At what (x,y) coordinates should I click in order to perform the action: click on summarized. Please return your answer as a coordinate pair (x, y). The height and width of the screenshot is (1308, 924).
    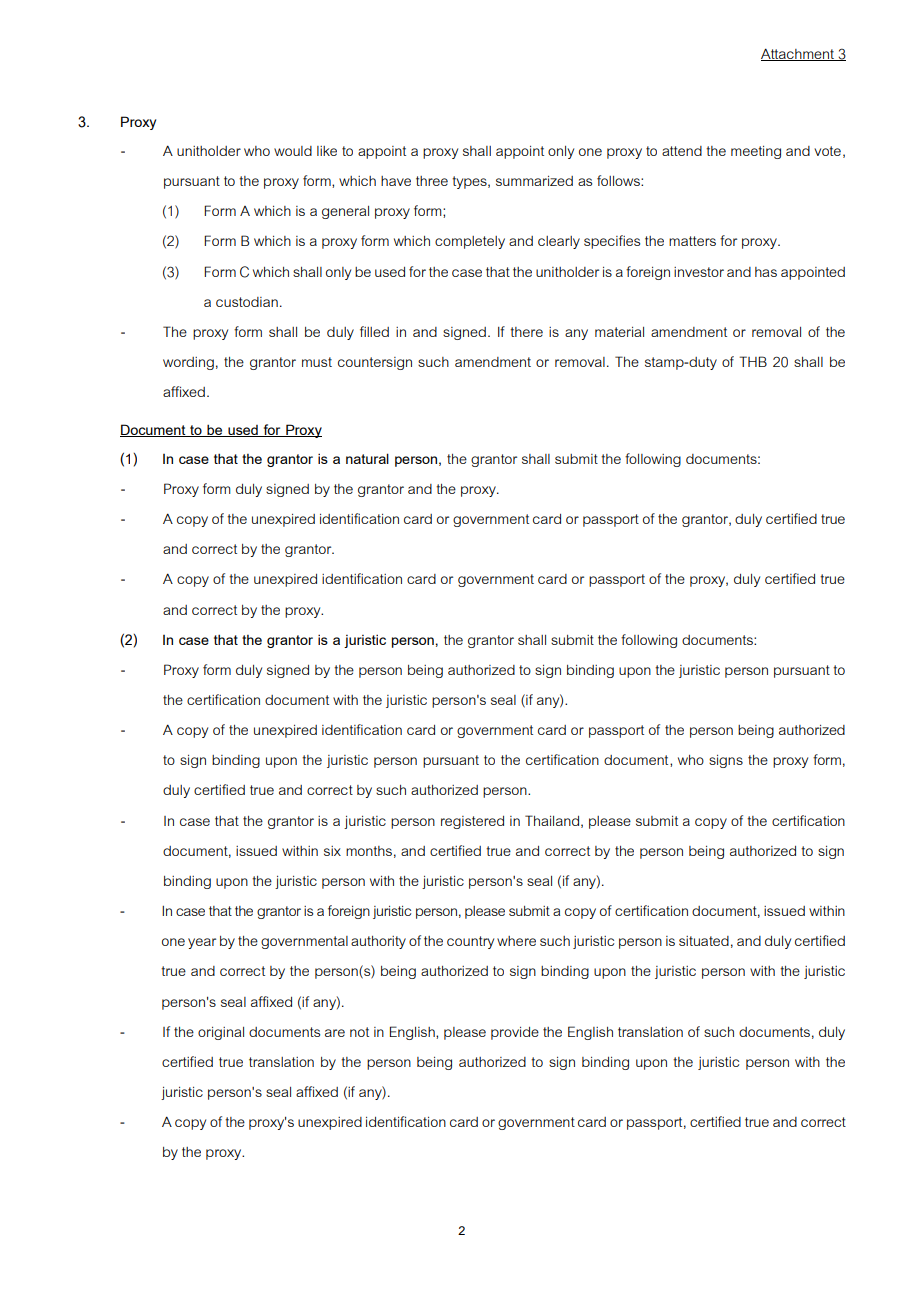
    Looking at the image, I should click on (534, 181).
